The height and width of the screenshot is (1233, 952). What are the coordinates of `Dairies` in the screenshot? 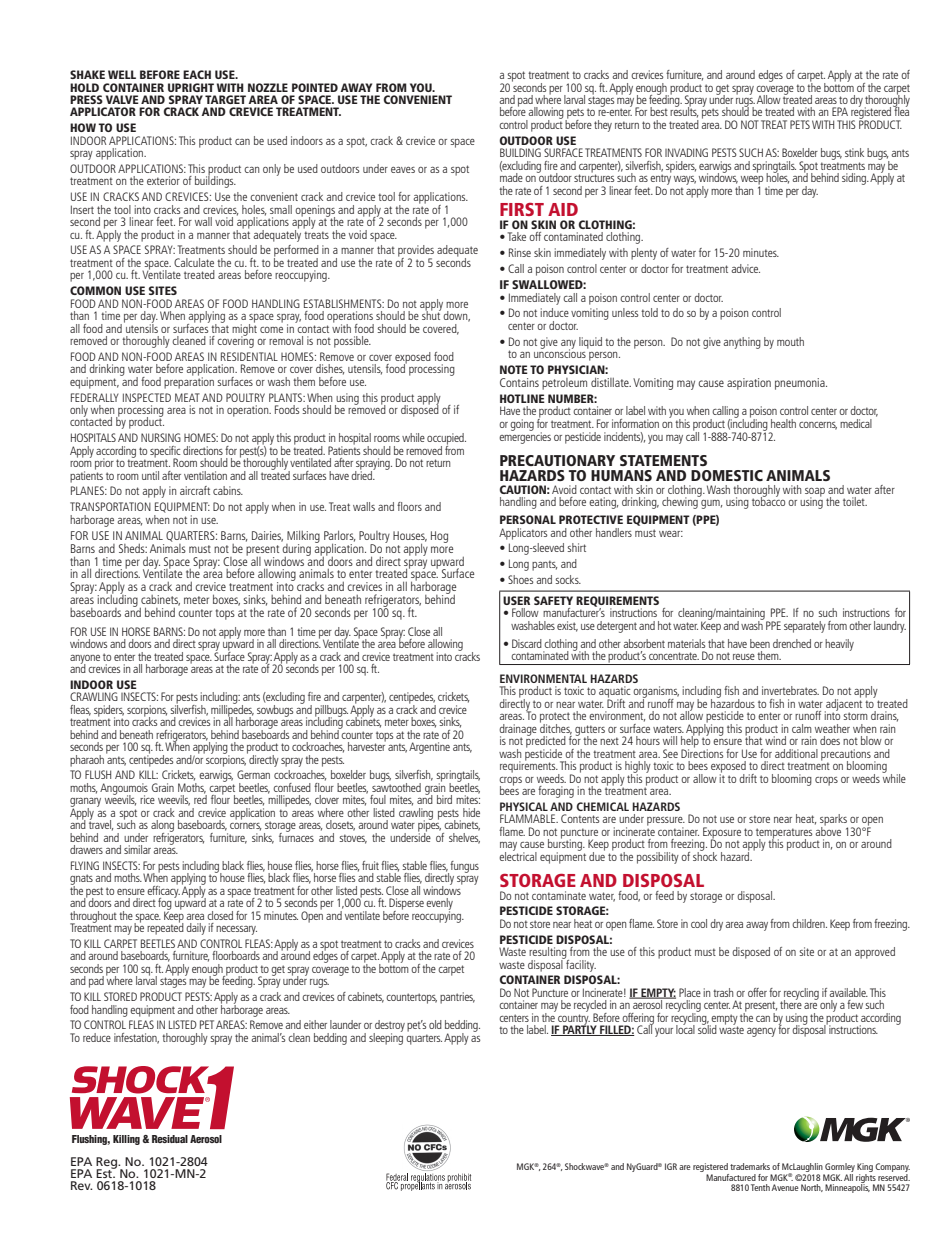 It's located at (267, 536).
